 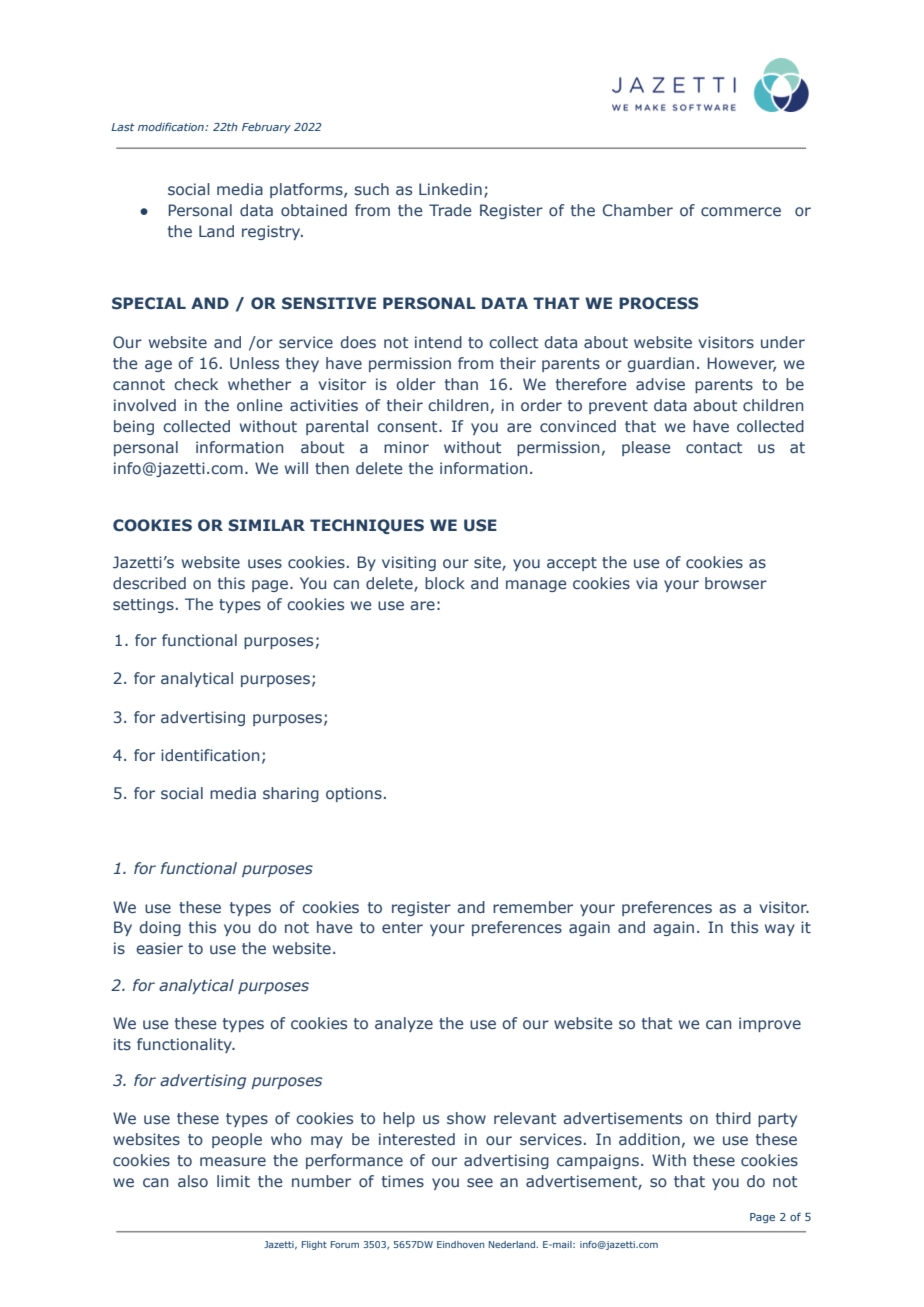 What do you see at coordinates (402, 927) in the image?
I see `enter` at bounding box center [402, 927].
